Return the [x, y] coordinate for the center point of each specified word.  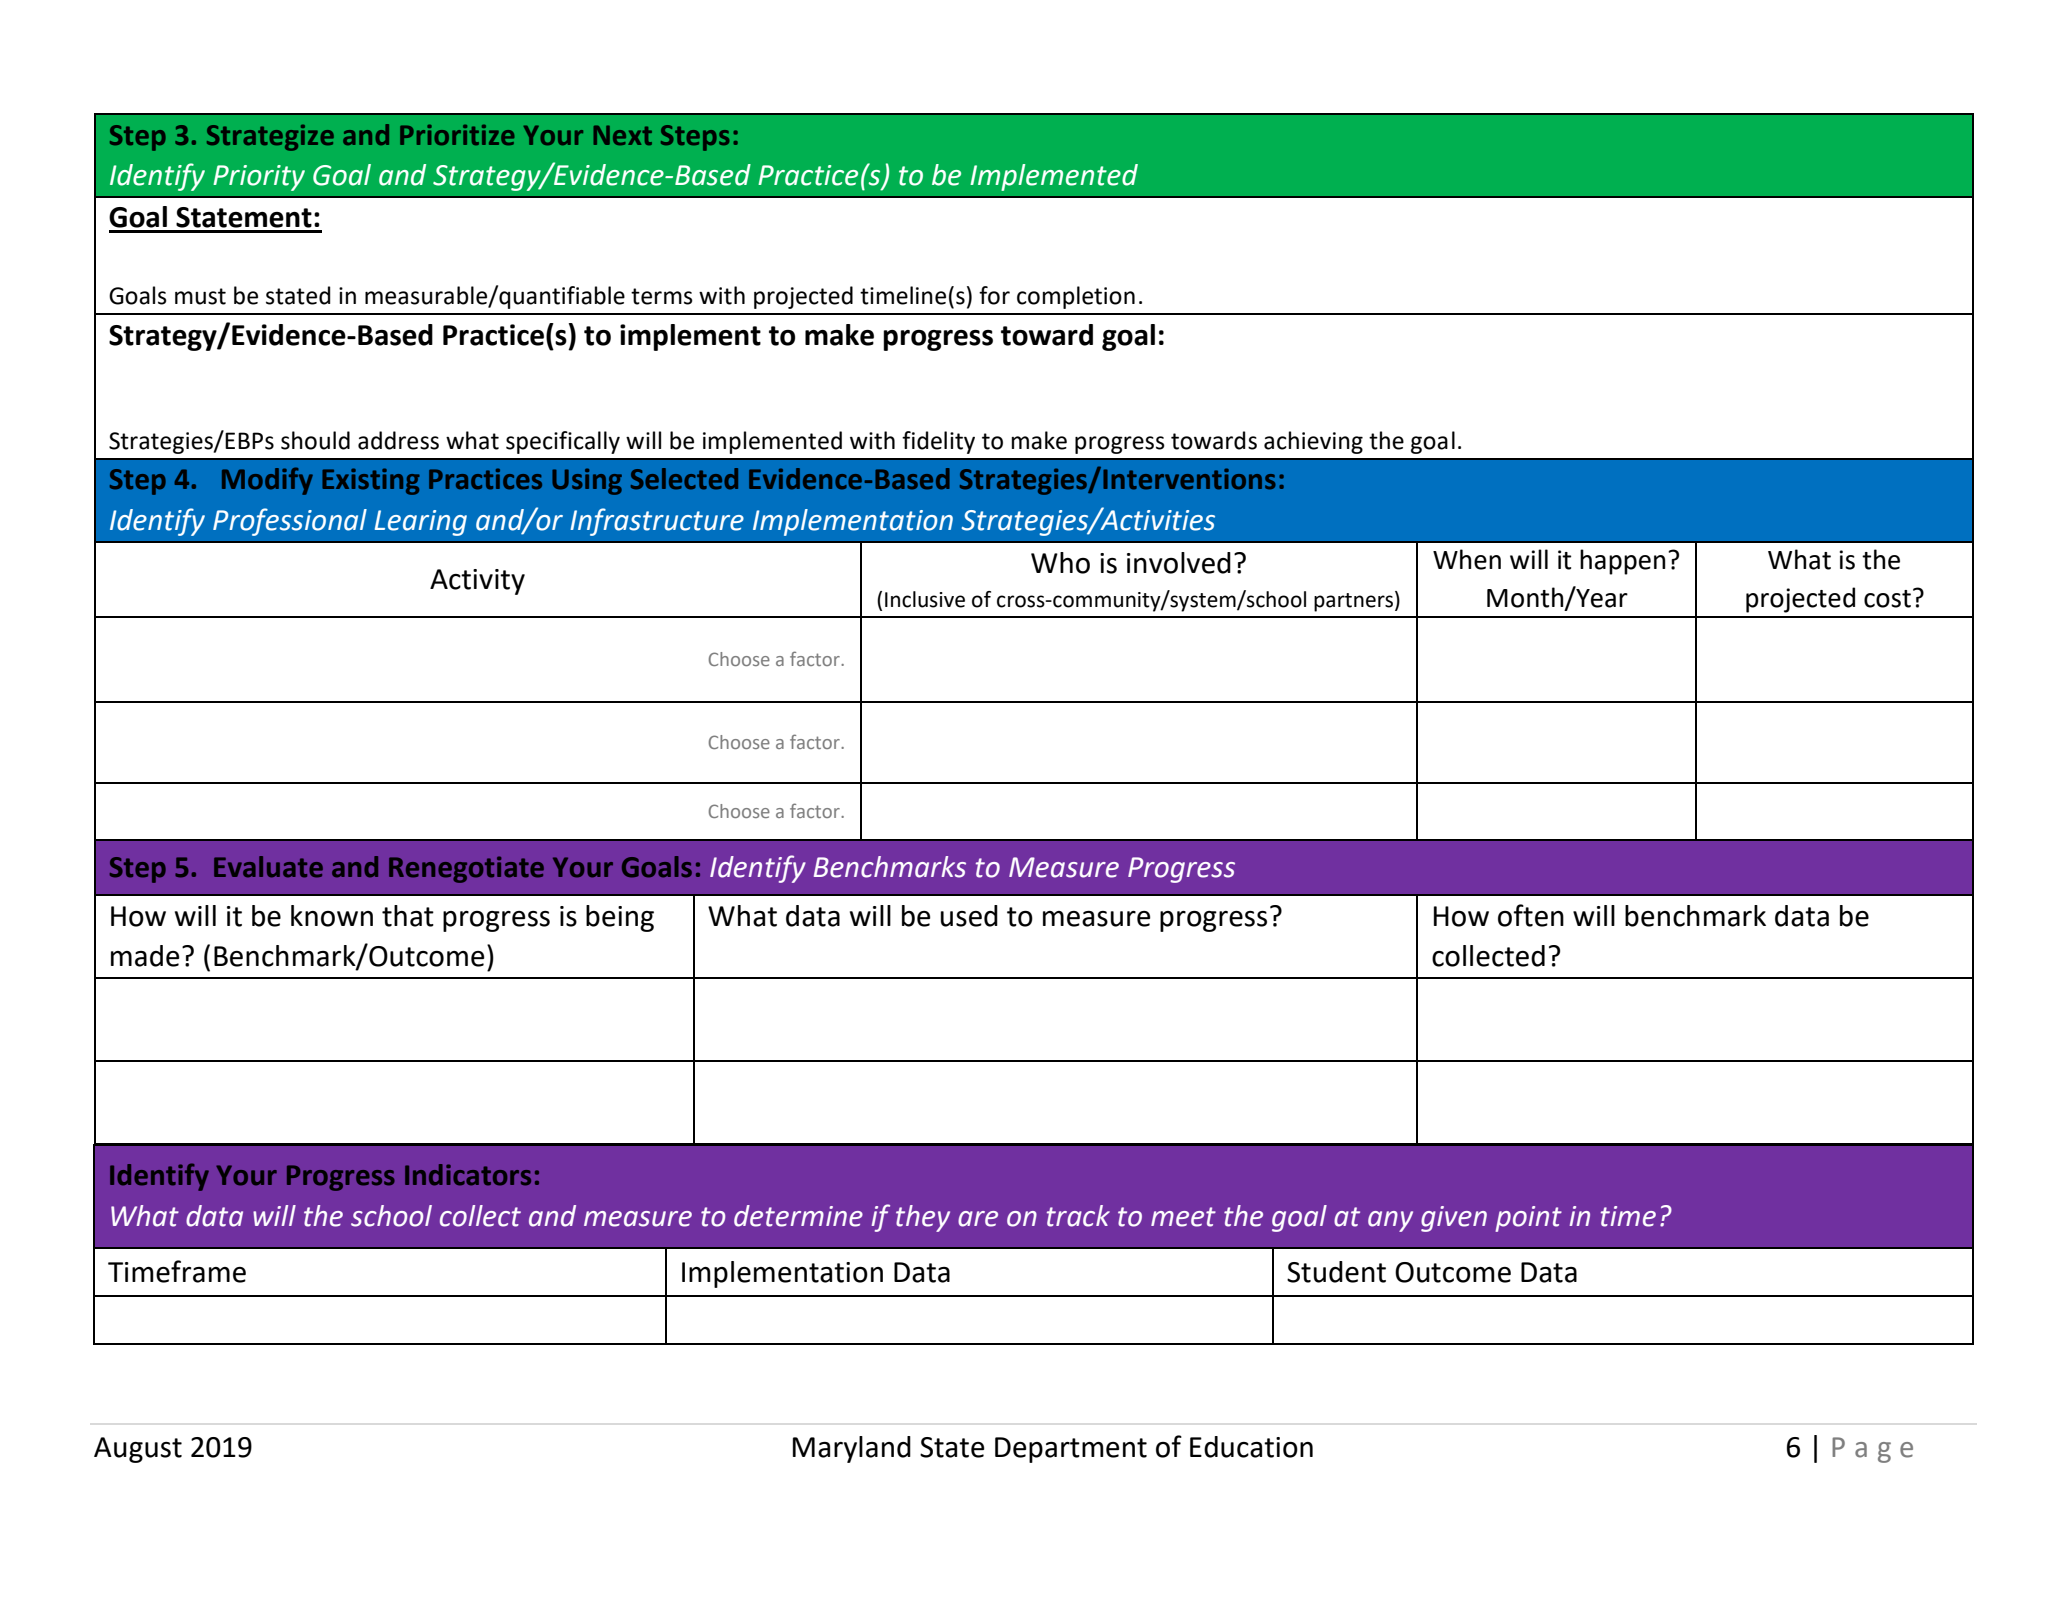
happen [1622, 562]
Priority [259, 178]
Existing [371, 481]
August [138, 1450]
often [1531, 915]
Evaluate [268, 867]
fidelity [938, 442]
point [1528, 1219]
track [1078, 1216]
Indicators [468, 1175]
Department [1071, 1450]
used [969, 916]
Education [1251, 1447]
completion [1076, 297]
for [994, 295]
